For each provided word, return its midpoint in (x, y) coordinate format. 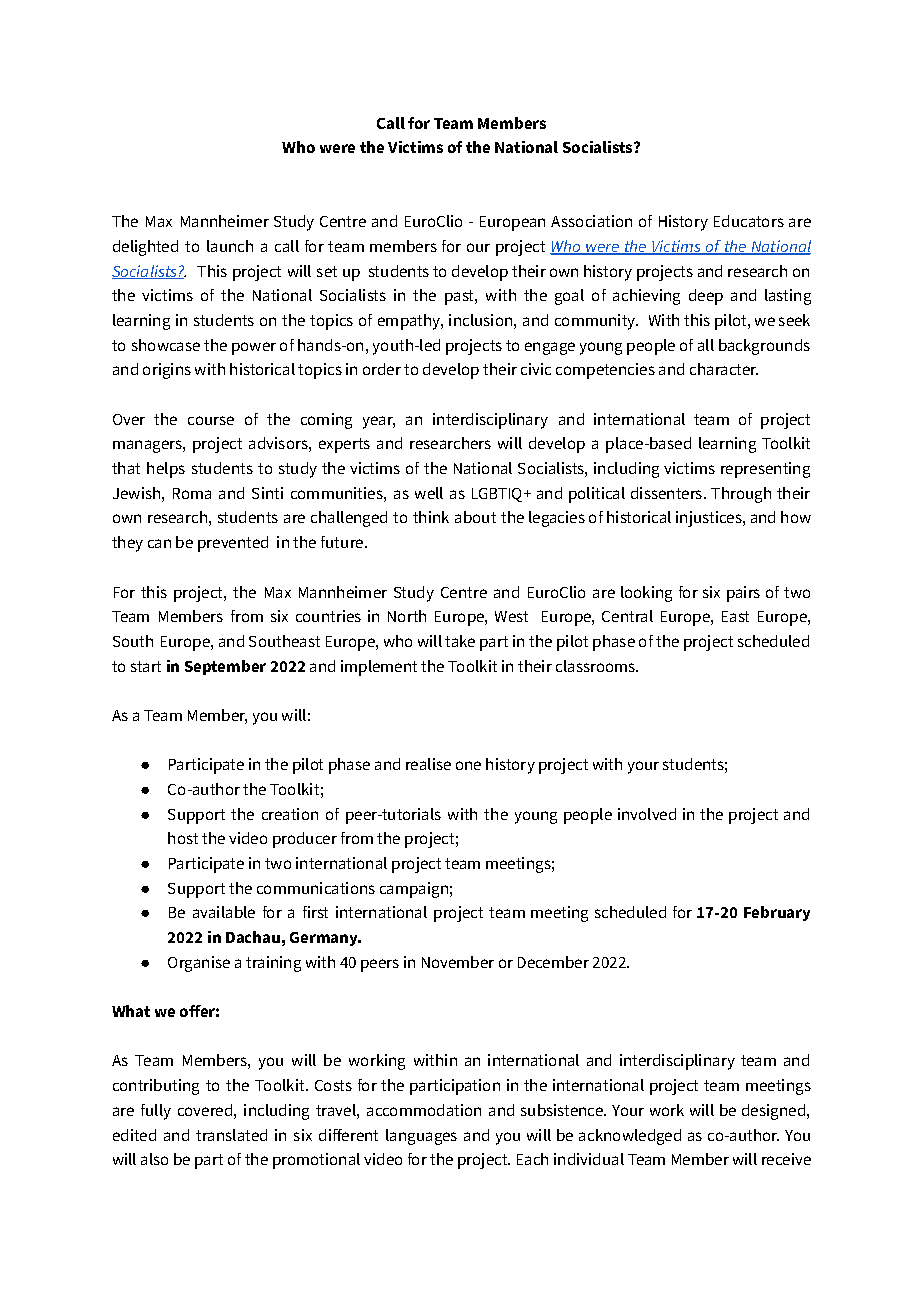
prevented (233, 544)
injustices (710, 519)
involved (647, 814)
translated (231, 1135)
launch (230, 246)
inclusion (480, 320)
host (183, 838)
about (475, 517)
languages (421, 1137)
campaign (414, 890)
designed (773, 1112)
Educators (749, 221)
